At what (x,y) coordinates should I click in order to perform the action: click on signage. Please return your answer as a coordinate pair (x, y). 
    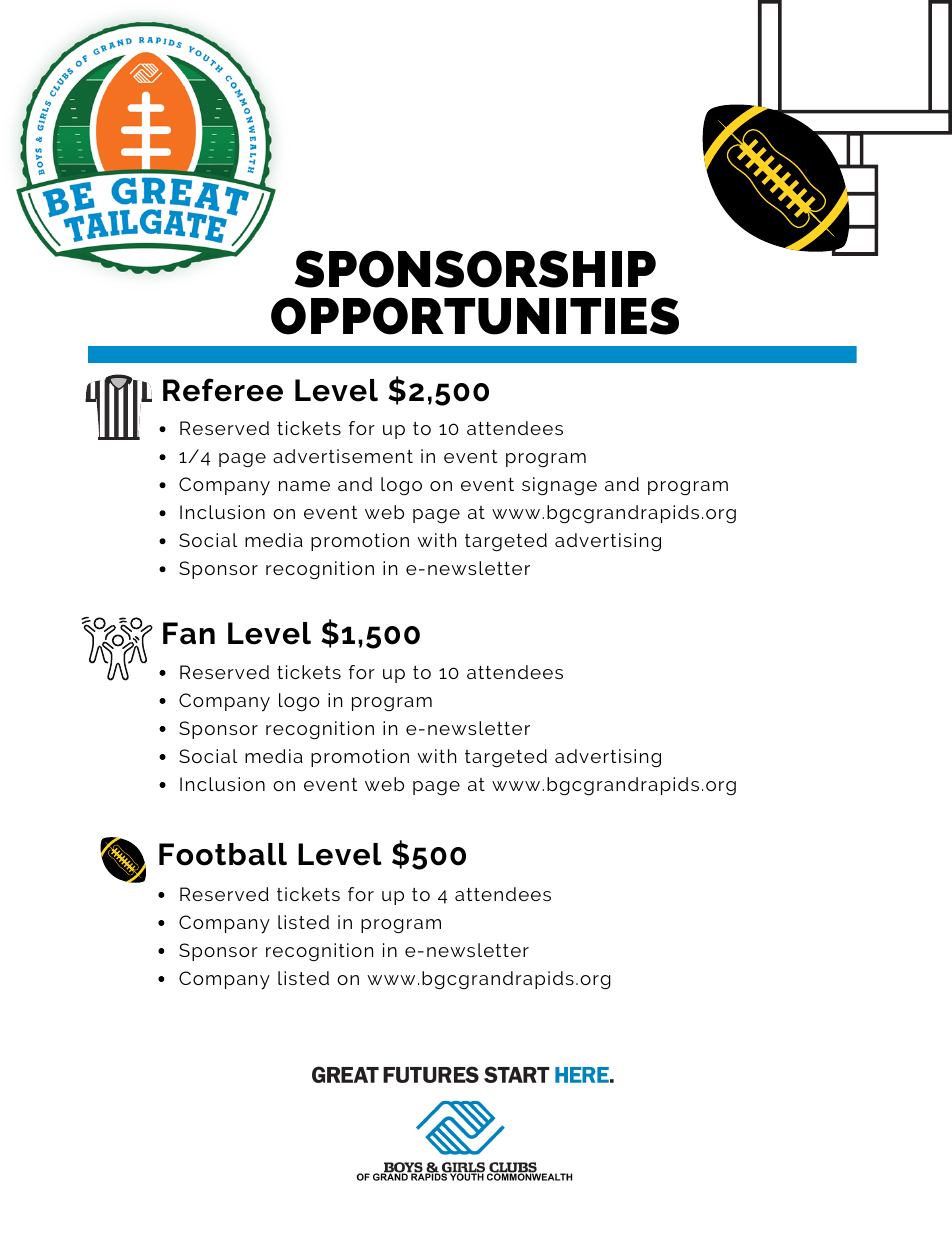
    Looking at the image, I should click on (559, 486).
